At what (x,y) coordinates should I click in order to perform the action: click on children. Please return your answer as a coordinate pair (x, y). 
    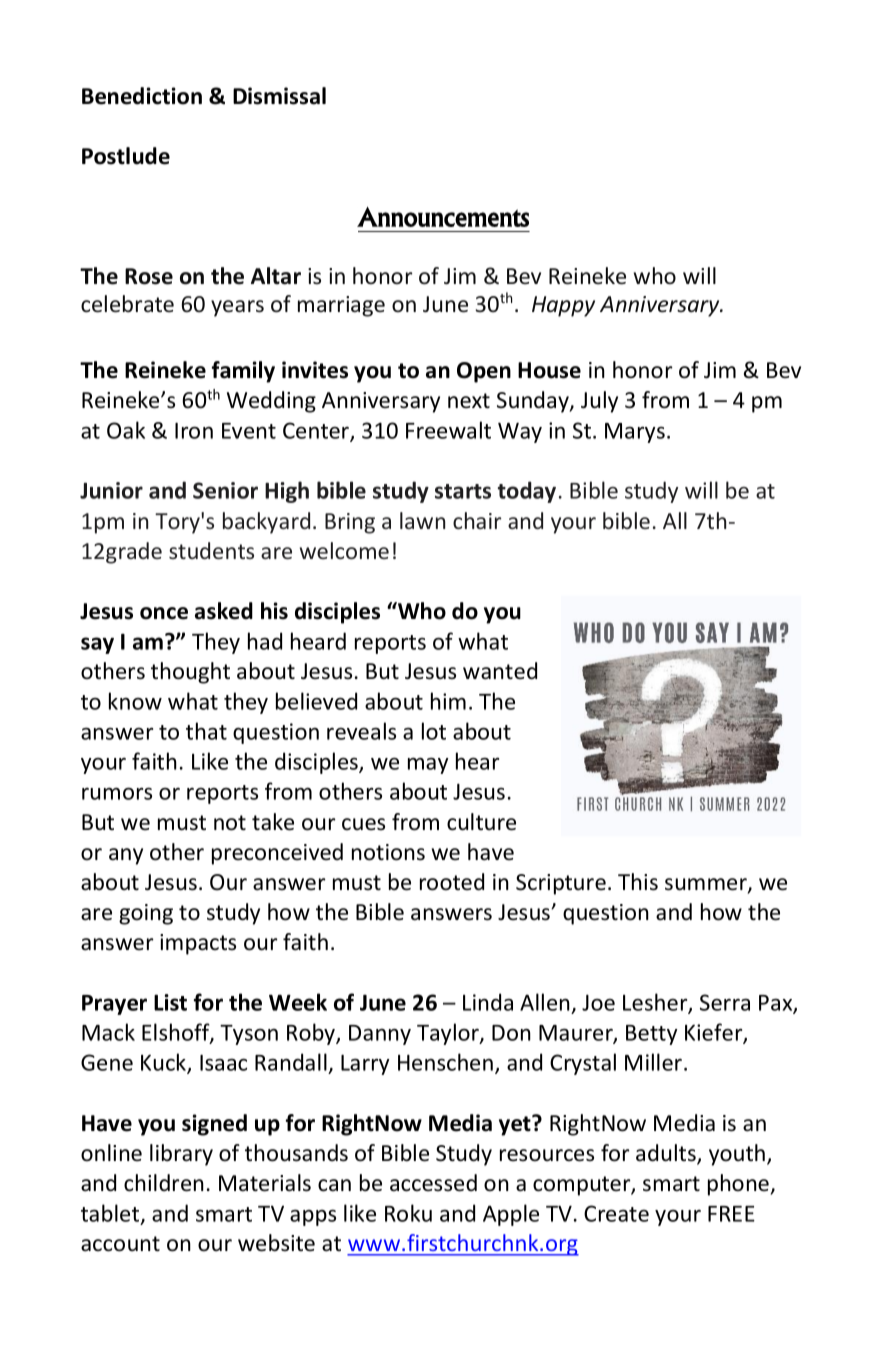
    Looking at the image, I should click on (164, 1183).
